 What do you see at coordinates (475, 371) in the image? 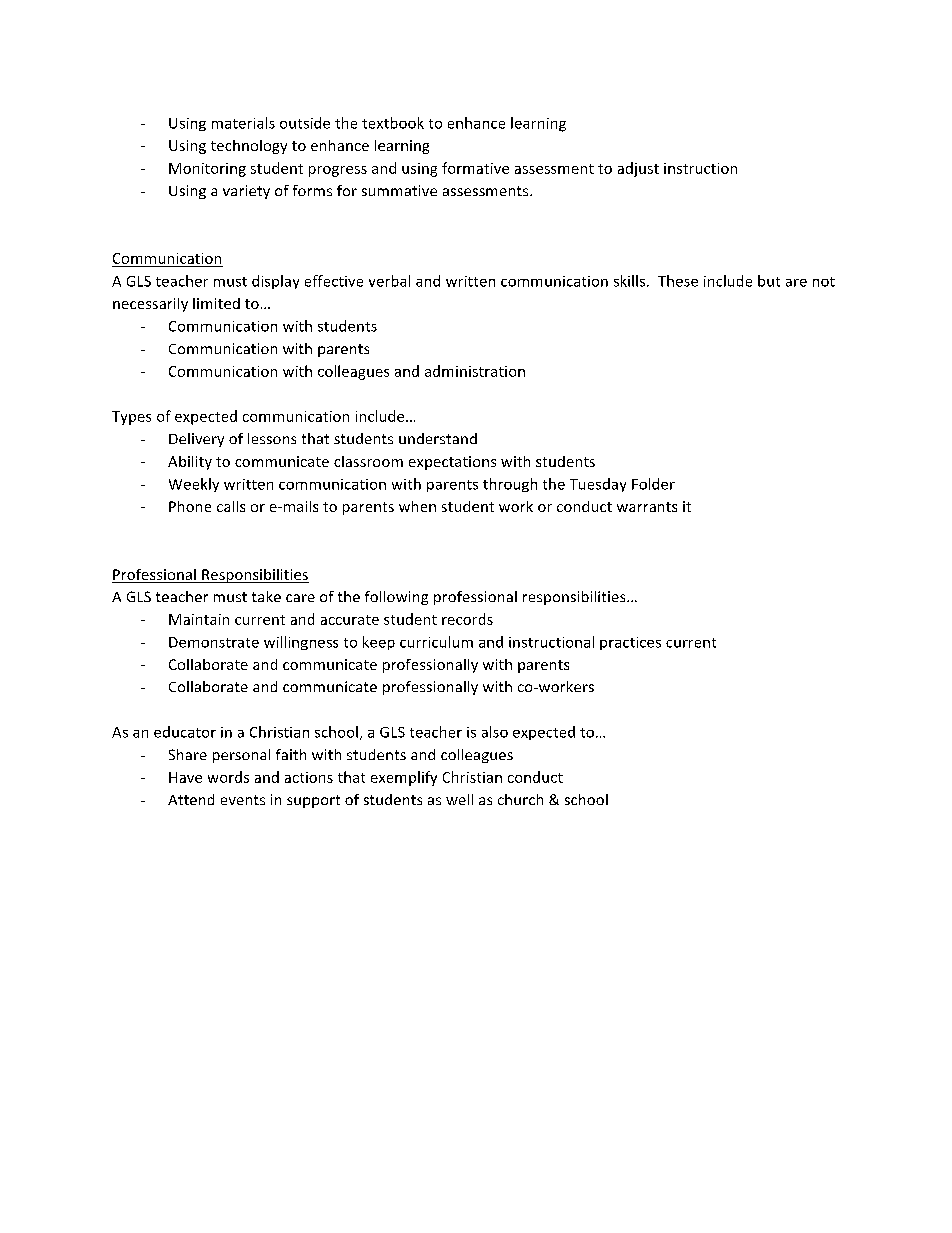
I see `administration` at bounding box center [475, 371].
